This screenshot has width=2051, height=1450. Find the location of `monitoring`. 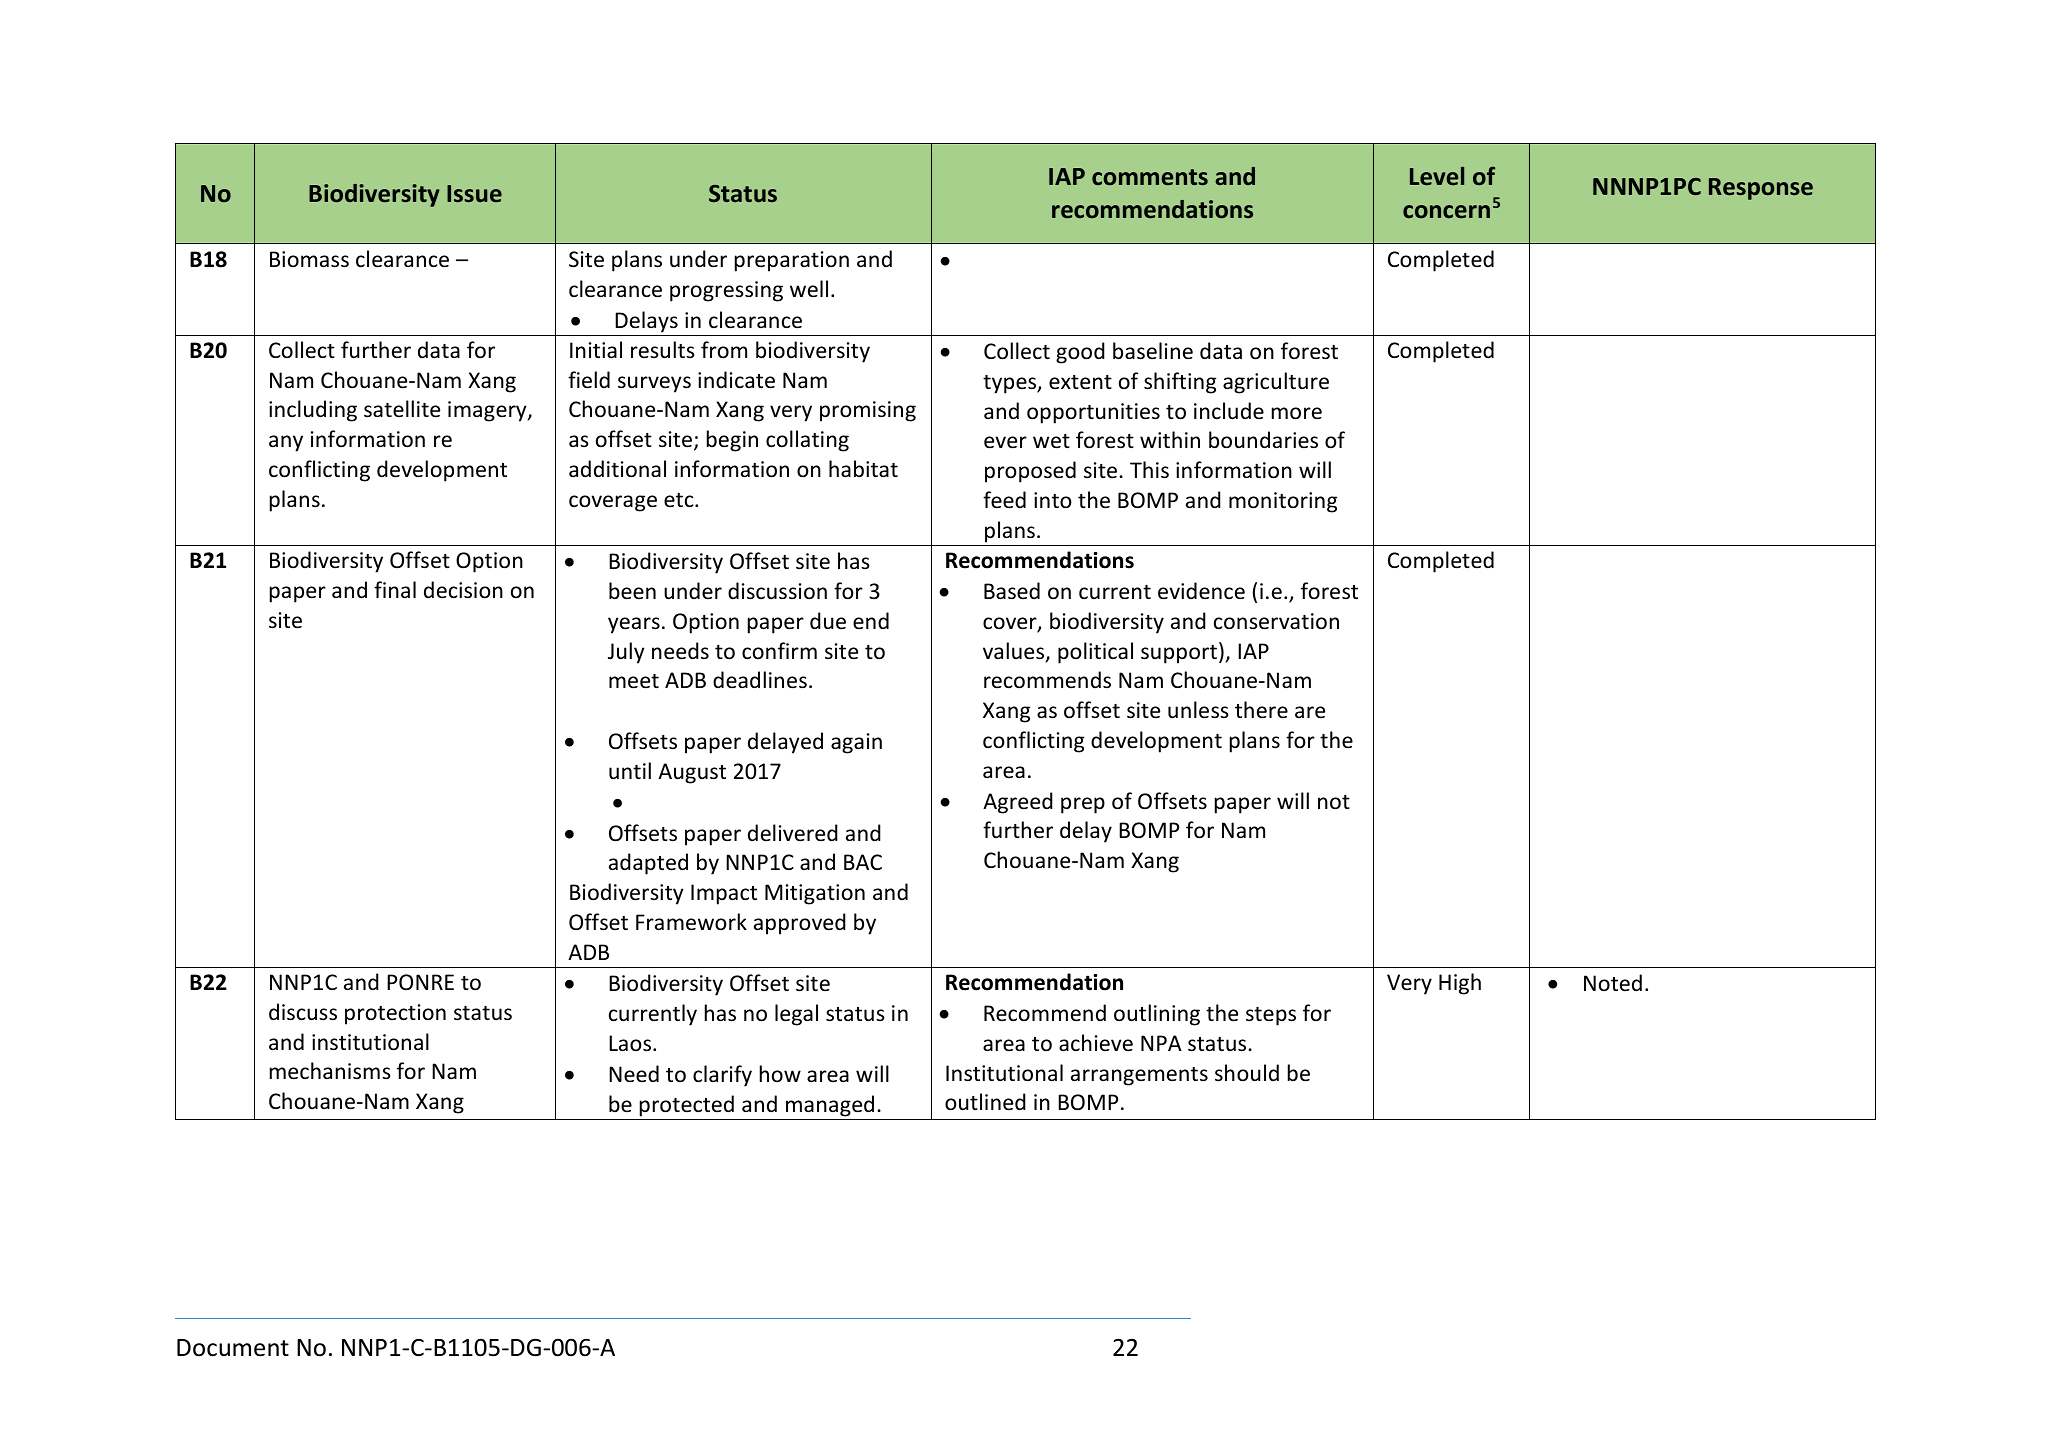

monitoring is located at coordinates (1283, 502).
